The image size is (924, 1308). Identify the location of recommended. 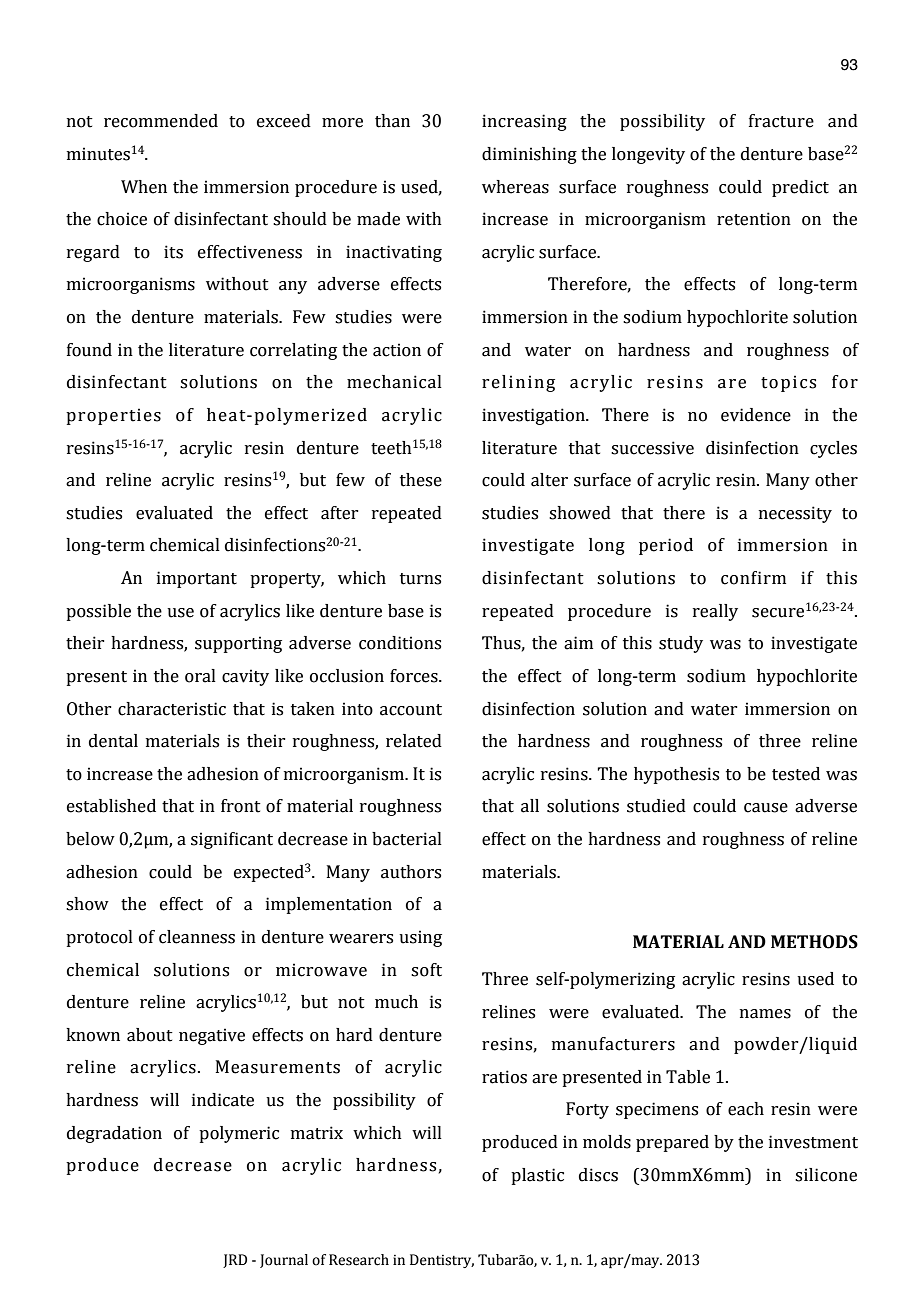
(161, 121).
